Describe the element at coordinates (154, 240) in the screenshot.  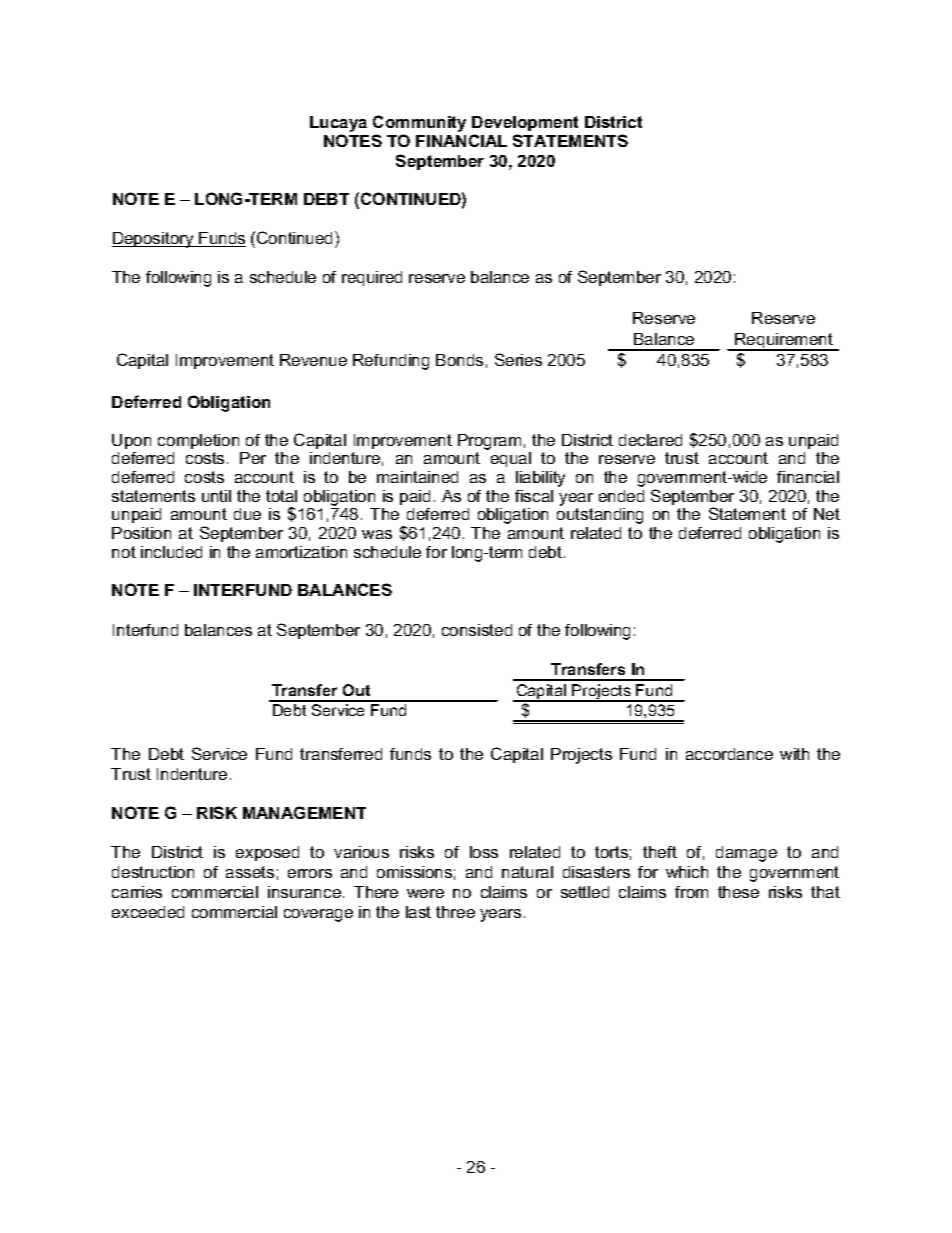
I see `Depository` at that location.
